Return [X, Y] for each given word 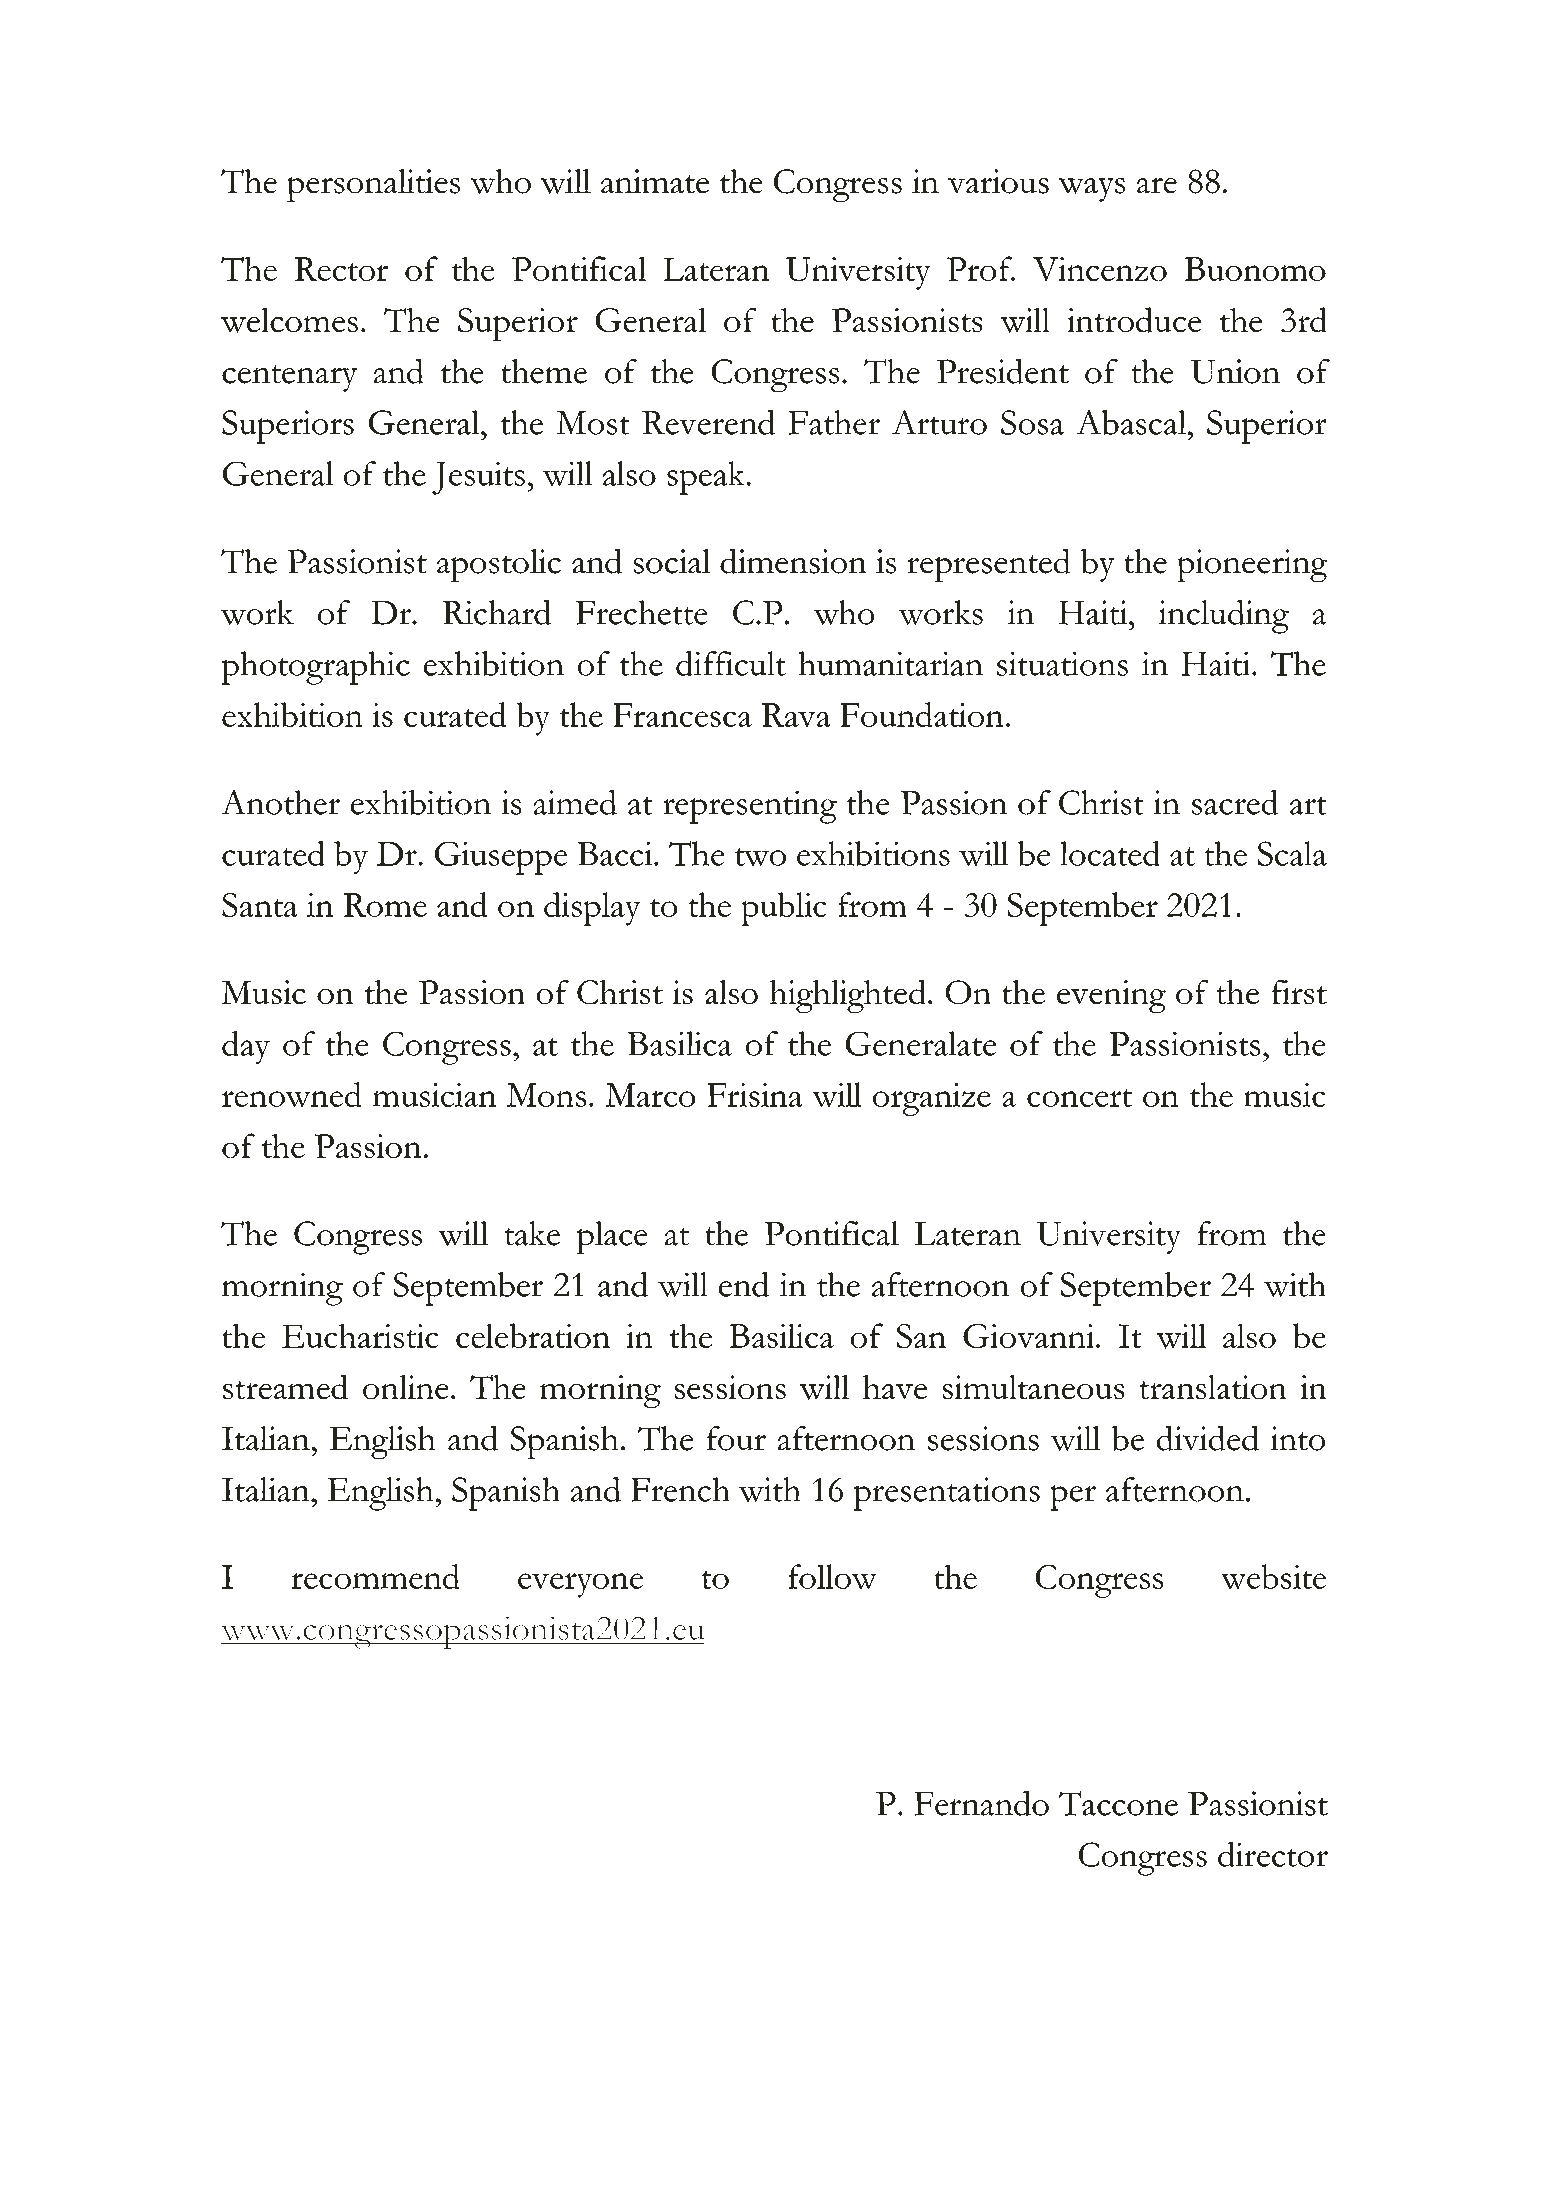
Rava [796, 715]
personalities [373, 185]
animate [655, 181]
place [612, 1237]
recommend [375, 1576]
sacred [1235, 802]
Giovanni [1030, 1336]
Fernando [981, 1803]
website [1273, 1576]
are [1157, 185]
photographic [316, 668]
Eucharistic [360, 1336]
